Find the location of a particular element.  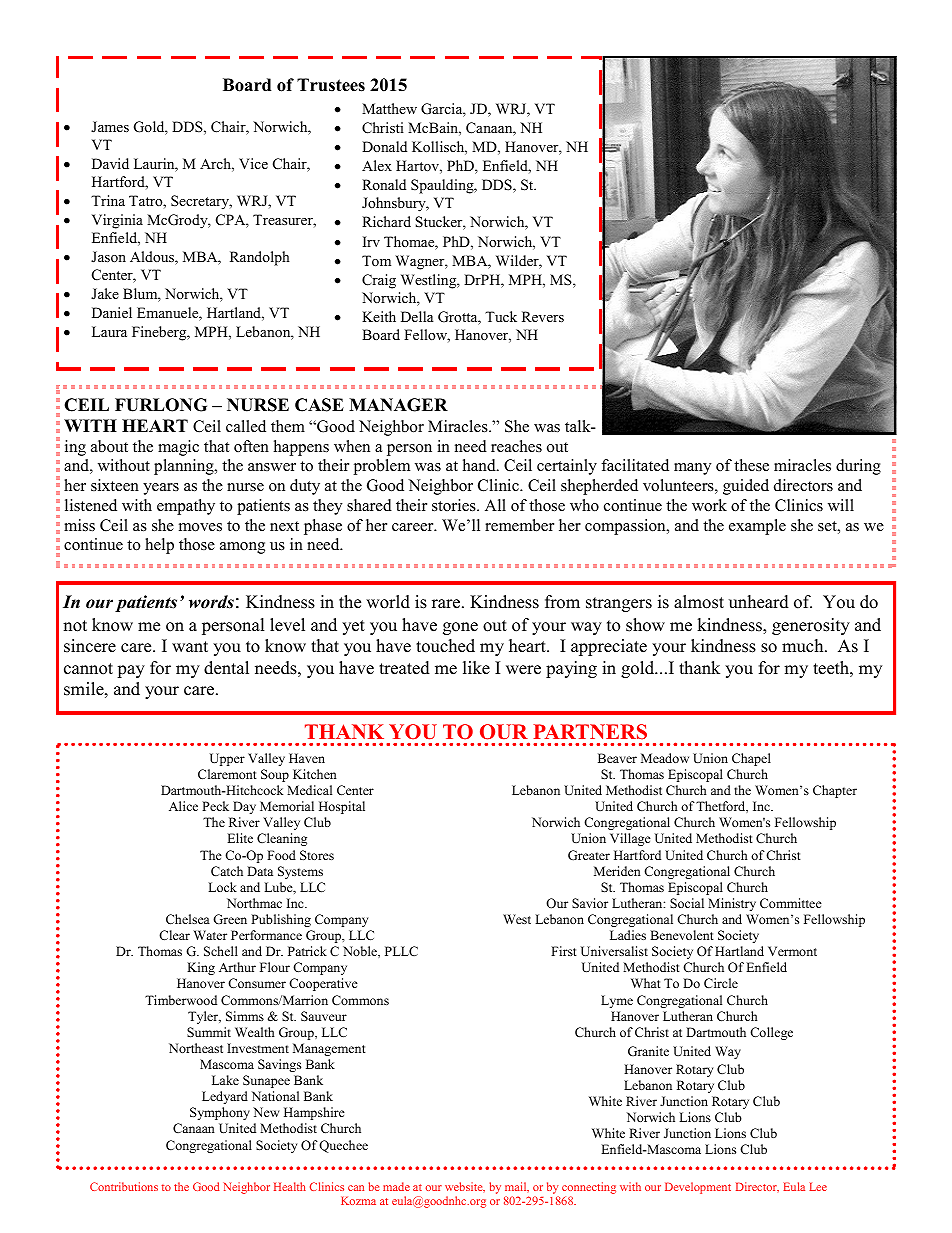

Donald is located at coordinates (384, 146).
